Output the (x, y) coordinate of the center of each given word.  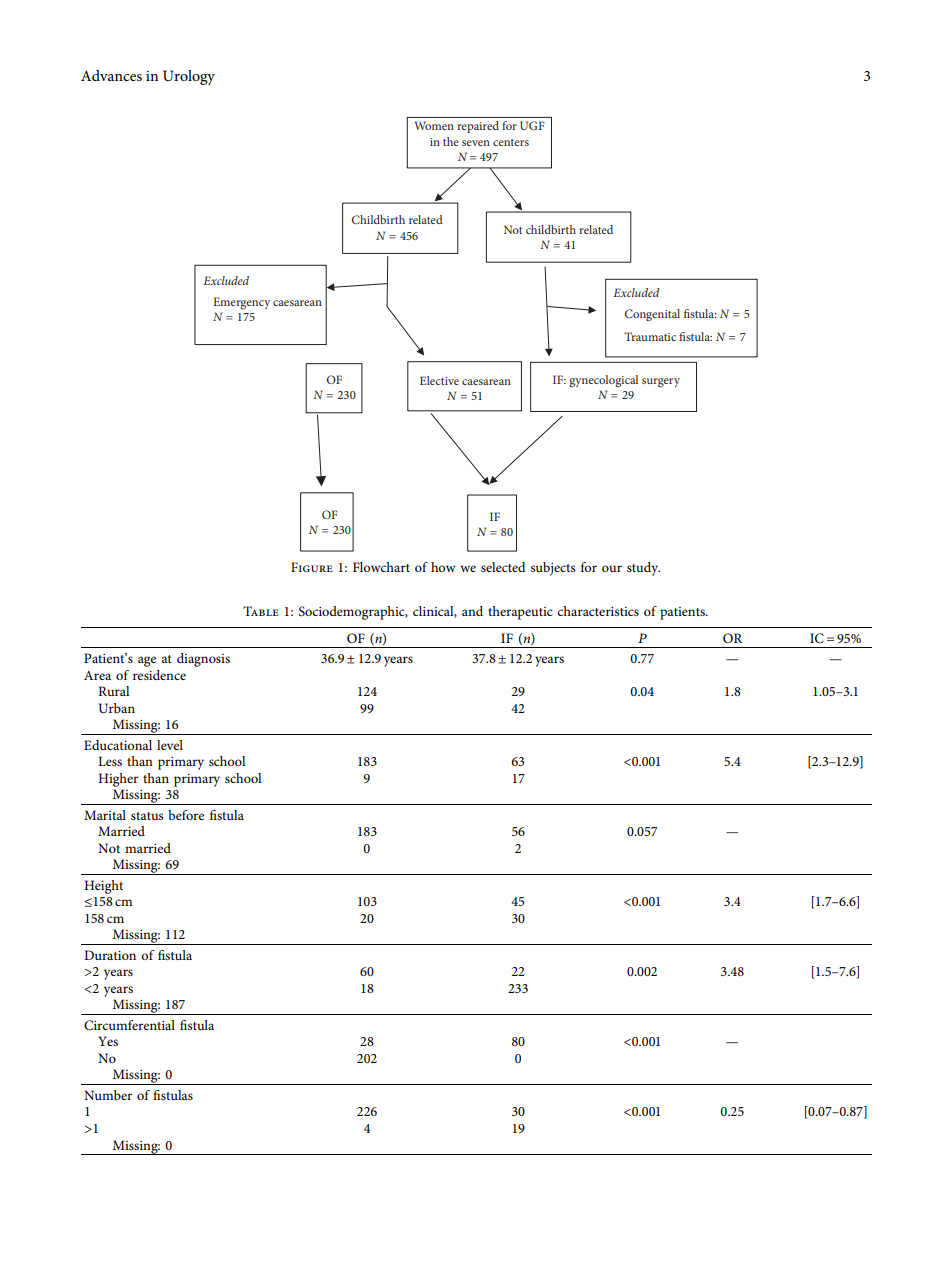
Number (108, 1095)
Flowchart (381, 567)
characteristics (598, 611)
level (170, 745)
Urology (189, 77)
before (186, 815)
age (147, 661)
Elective (439, 380)
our (612, 568)
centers (511, 142)
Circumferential (129, 1025)
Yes (108, 1041)
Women (434, 125)
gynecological (603, 381)
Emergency (241, 303)
